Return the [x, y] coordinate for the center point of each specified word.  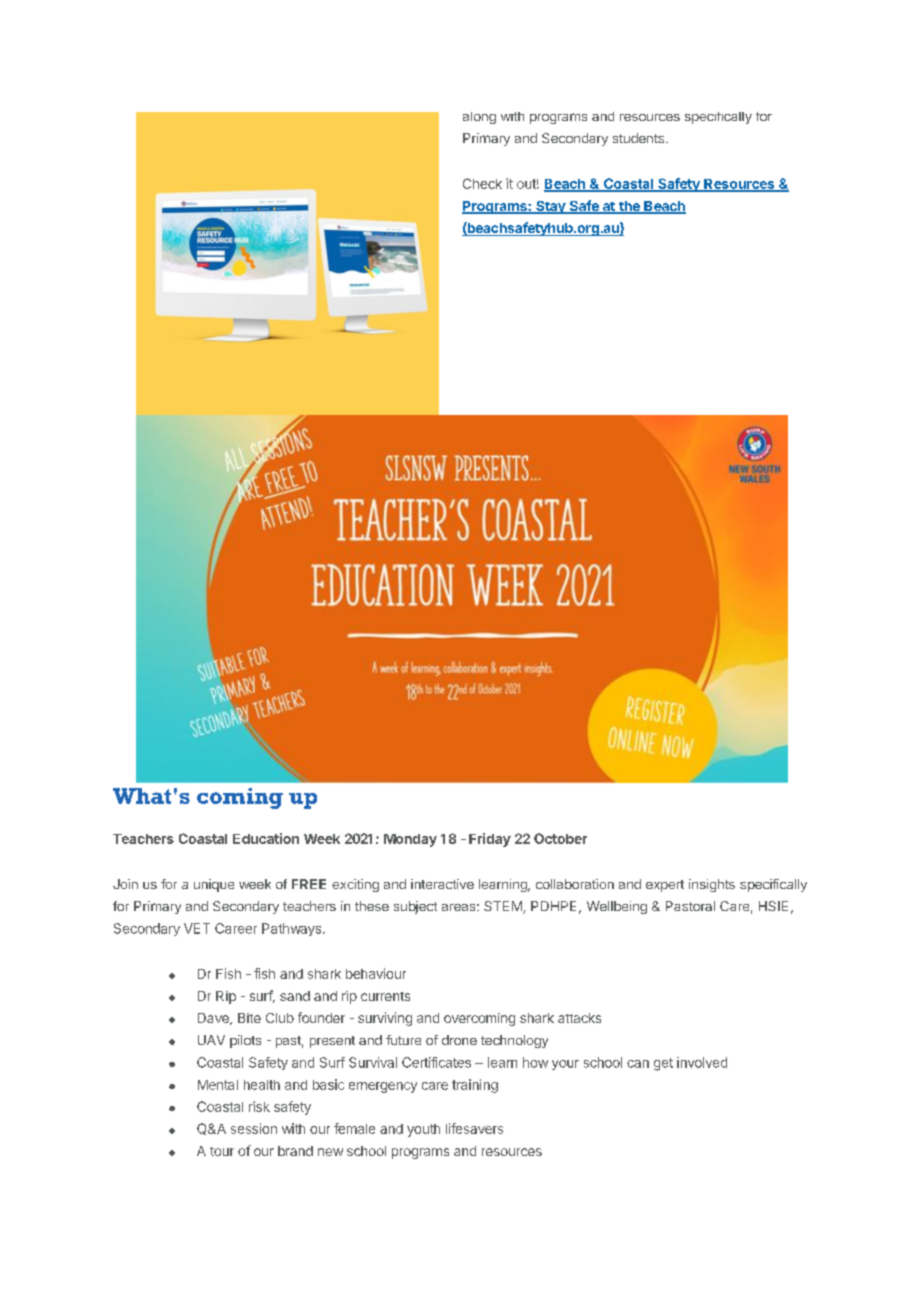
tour [222, 1151]
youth [423, 1130]
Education [266, 838]
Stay [550, 207]
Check [482, 183]
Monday [410, 840]
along [479, 118]
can [638, 1064]
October [560, 838]
